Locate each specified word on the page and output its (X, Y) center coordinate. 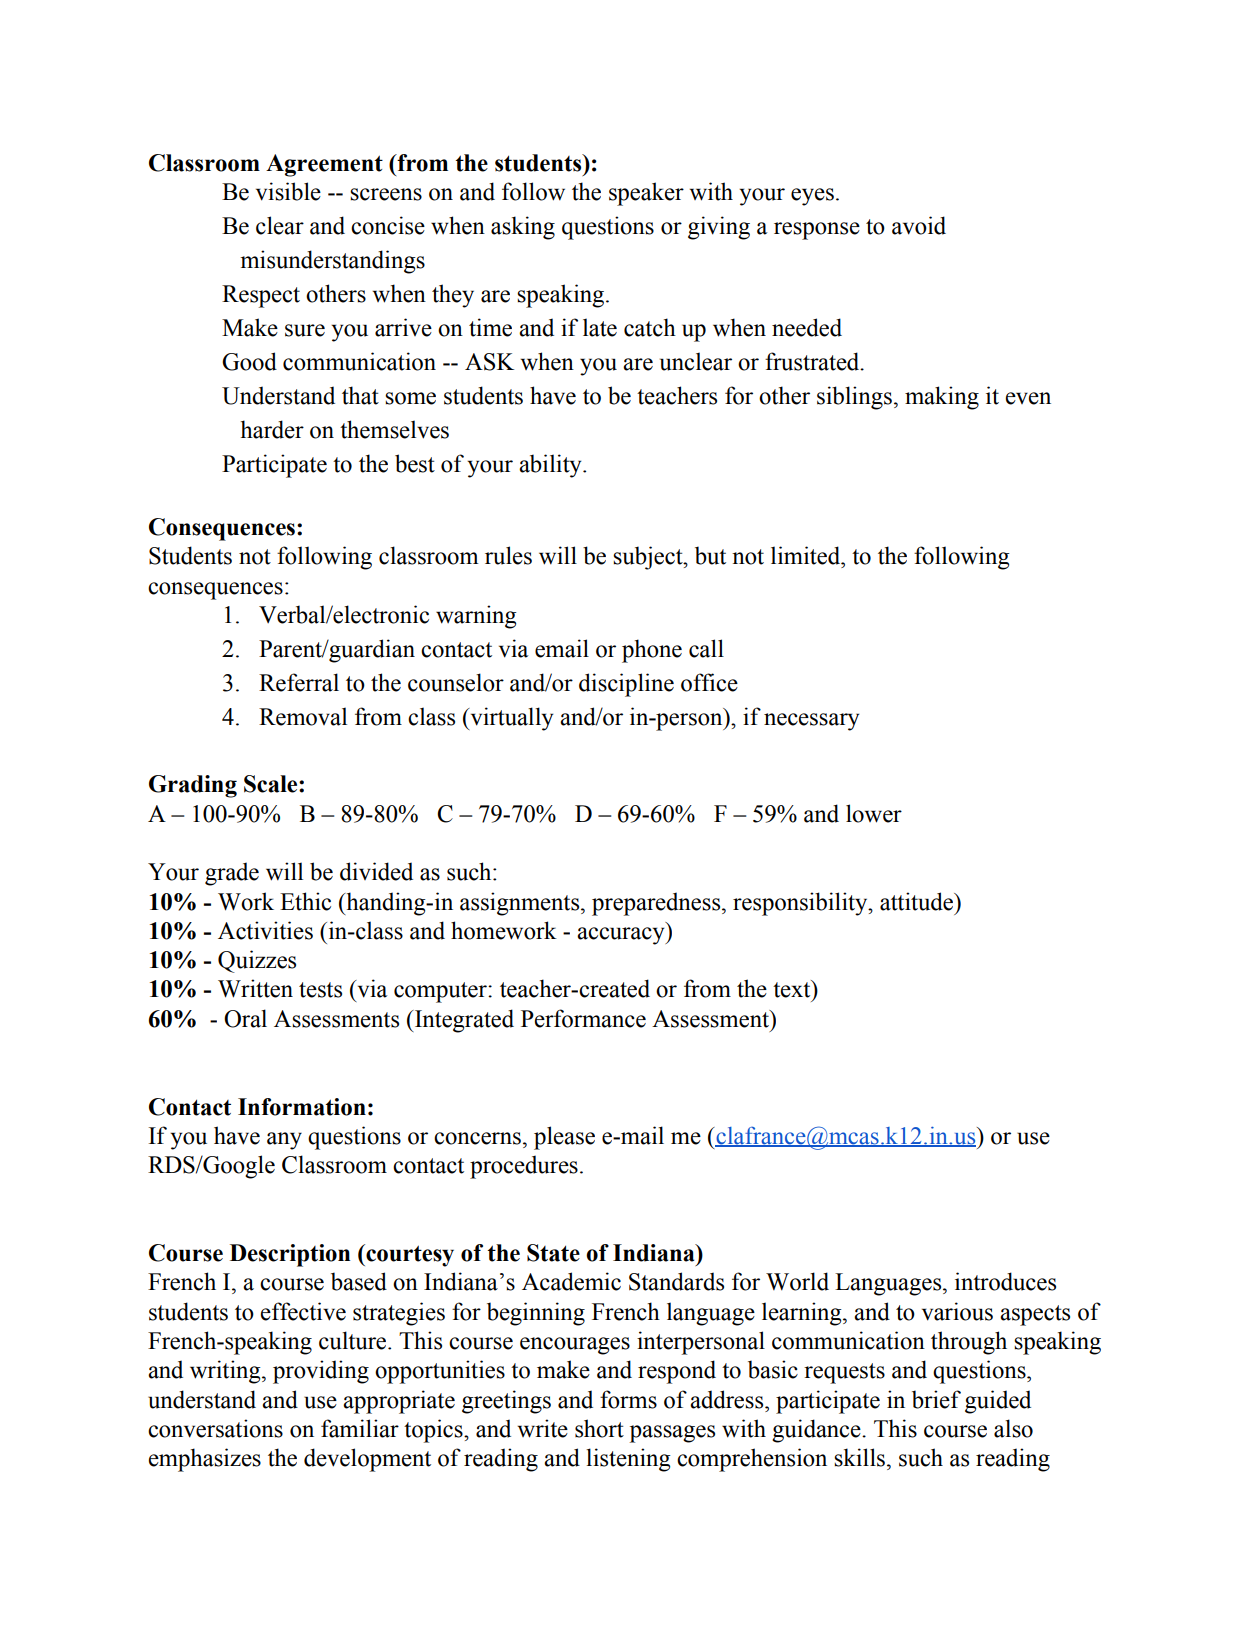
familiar (360, 1428)
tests (320, 990)
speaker (646, 194)
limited (807, 555)
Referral (299, 682)
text (793, 989)
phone (652, 651)
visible (288, 191)
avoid (919, 225)
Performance (583, 1018)
